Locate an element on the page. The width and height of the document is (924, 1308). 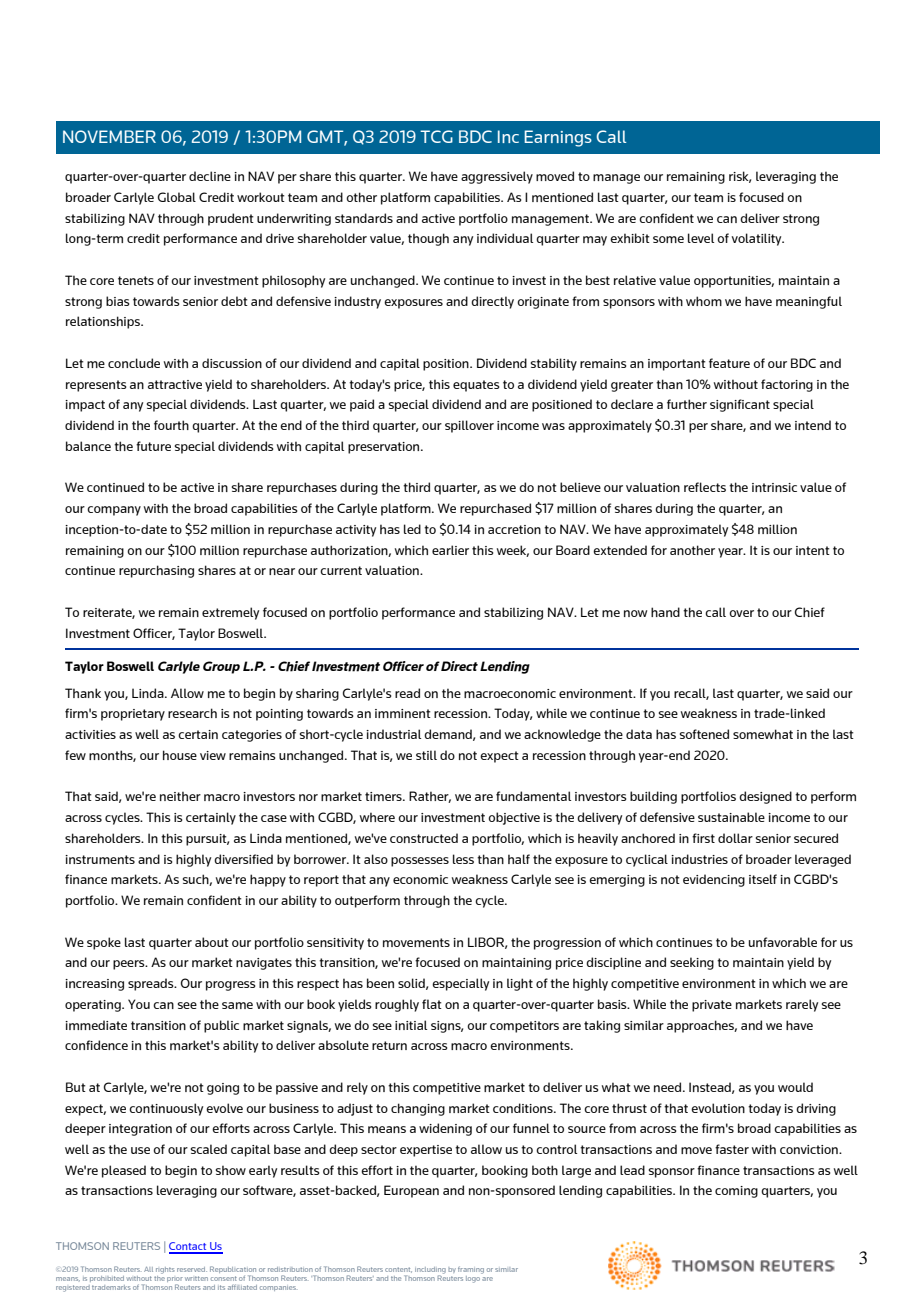
Global is located at coordinates (177, 197).
